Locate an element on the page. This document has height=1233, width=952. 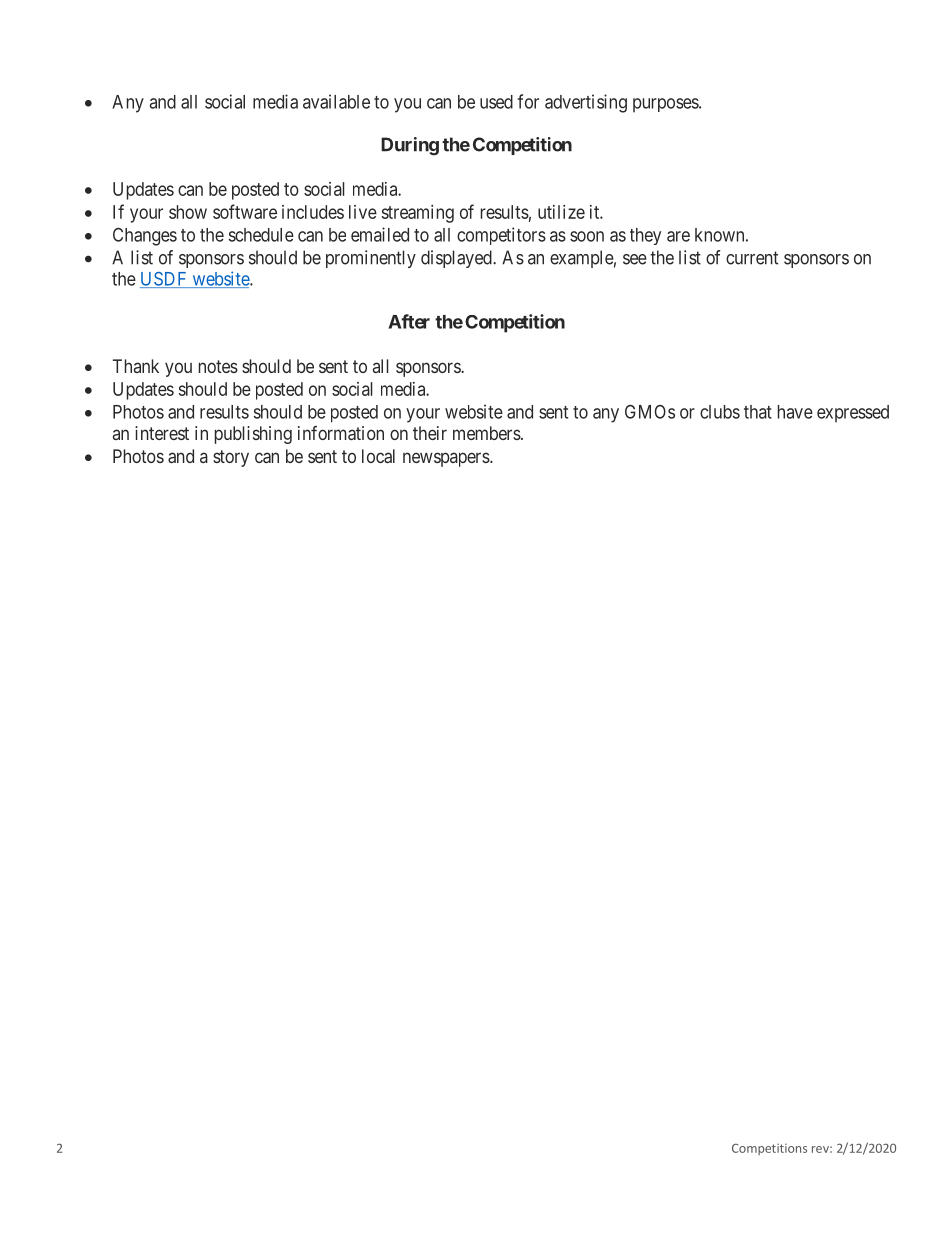
that is located at coordinates (758, 412).
